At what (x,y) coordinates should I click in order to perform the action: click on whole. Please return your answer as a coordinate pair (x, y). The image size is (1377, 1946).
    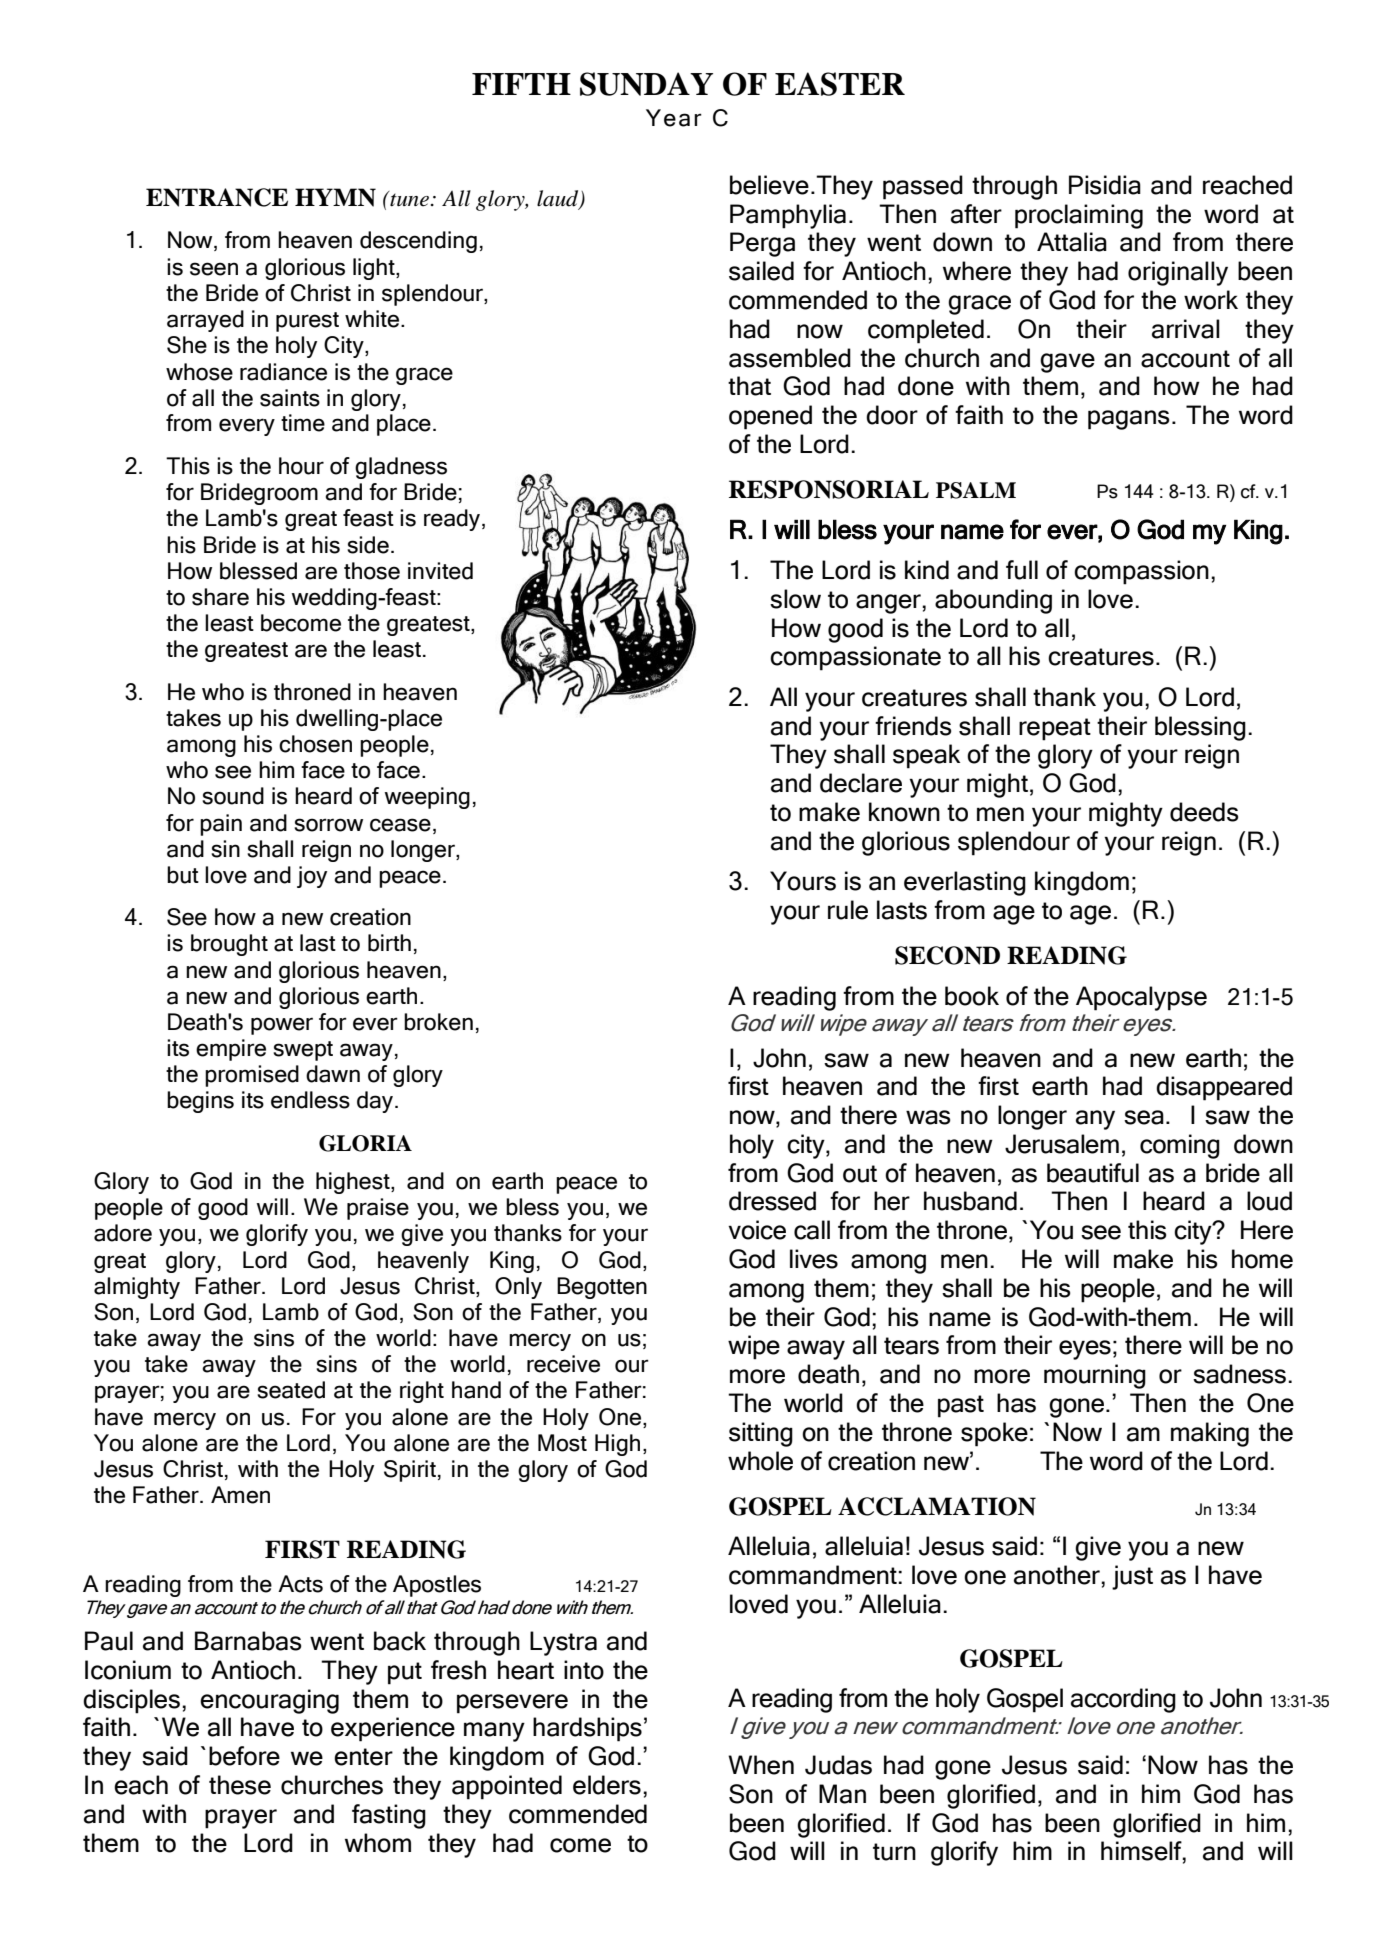
    Looking at the image, I should click on (760, 1461).
